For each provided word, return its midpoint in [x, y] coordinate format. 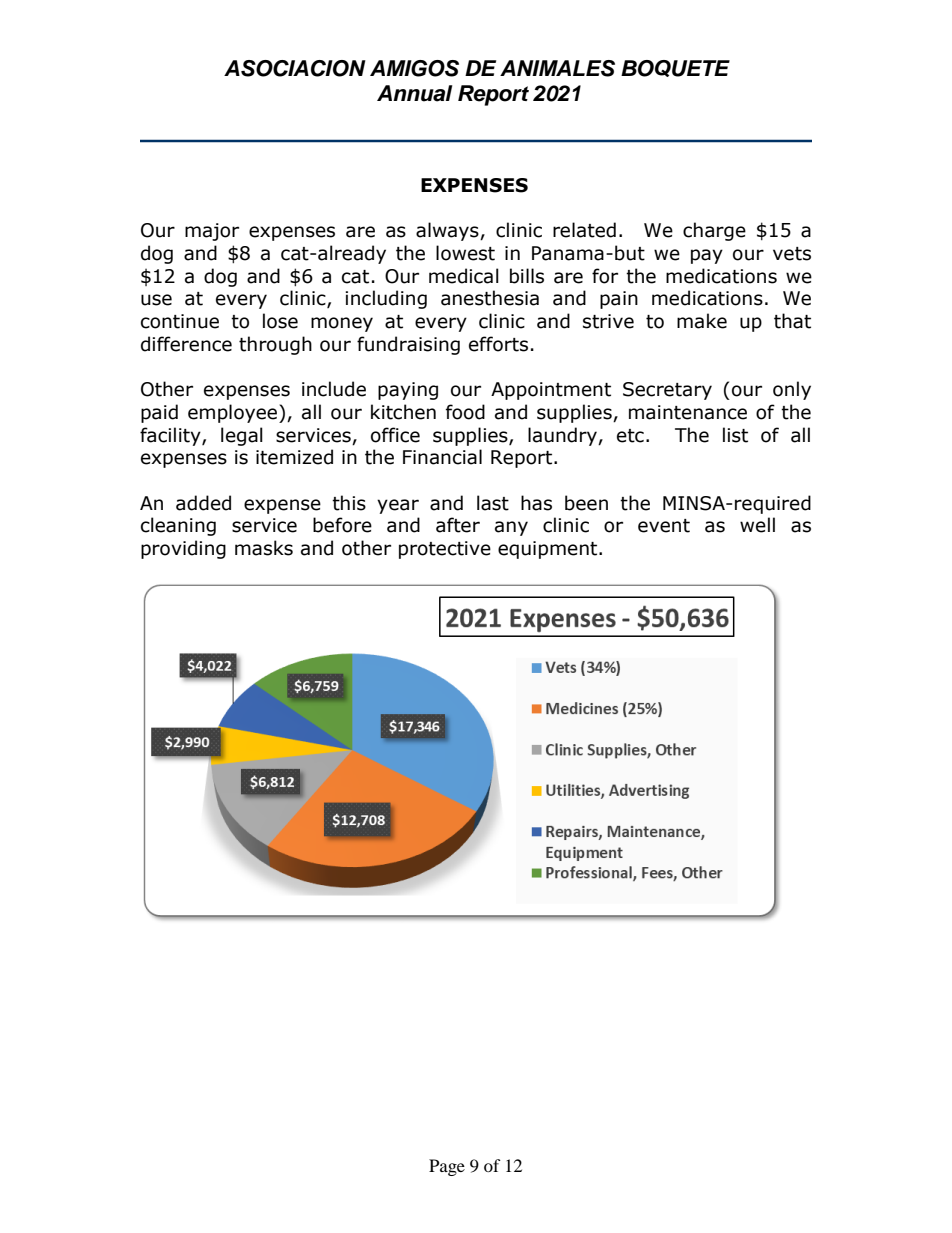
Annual [414, 93]
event [664, 526]
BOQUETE [675, 68]
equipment [549, 550]
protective [445, 550]
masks [264, 548]
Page [447, 1167]
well [757, 525]
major [212, 232]
